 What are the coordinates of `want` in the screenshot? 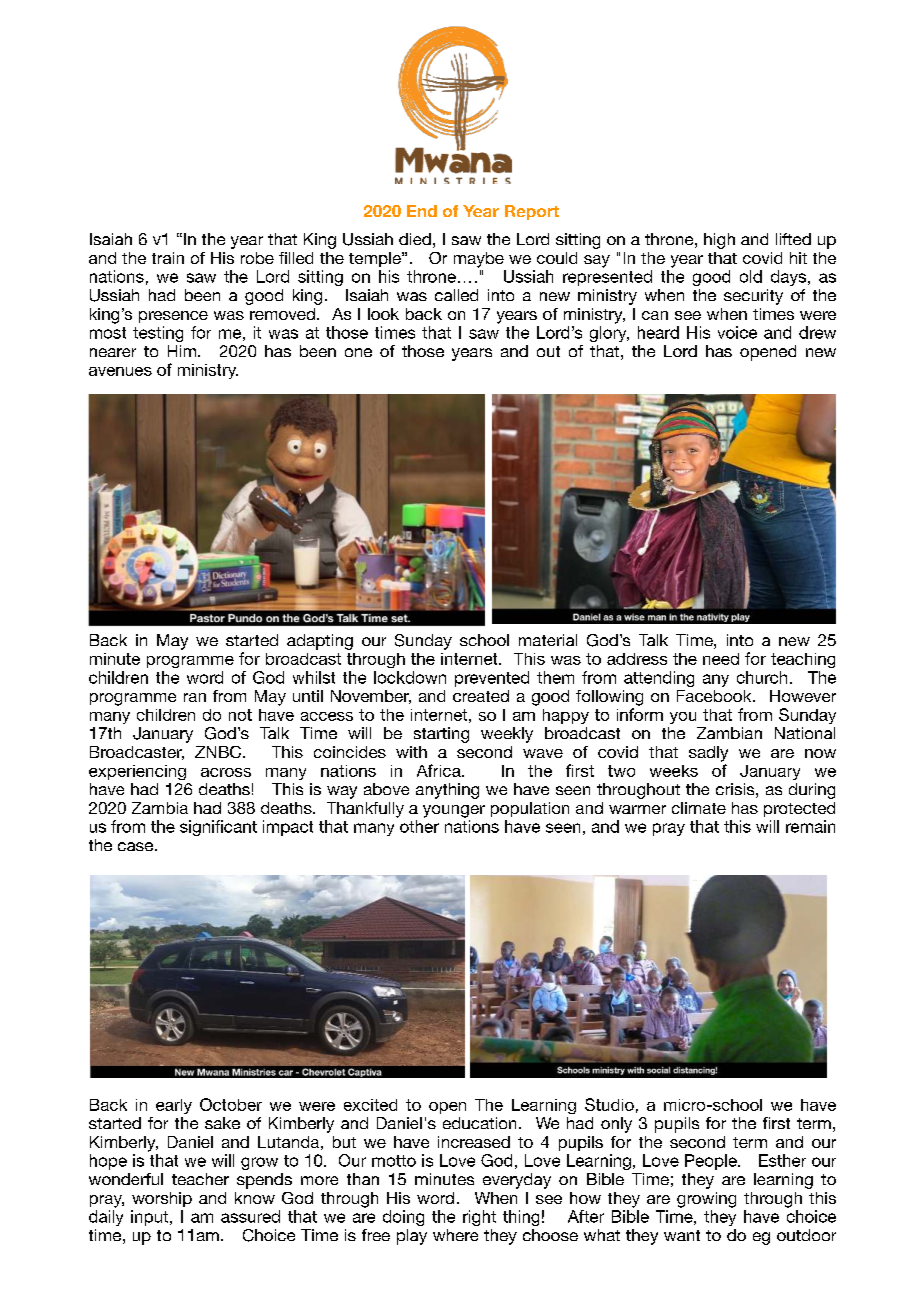 It's located at (682, 1235).
